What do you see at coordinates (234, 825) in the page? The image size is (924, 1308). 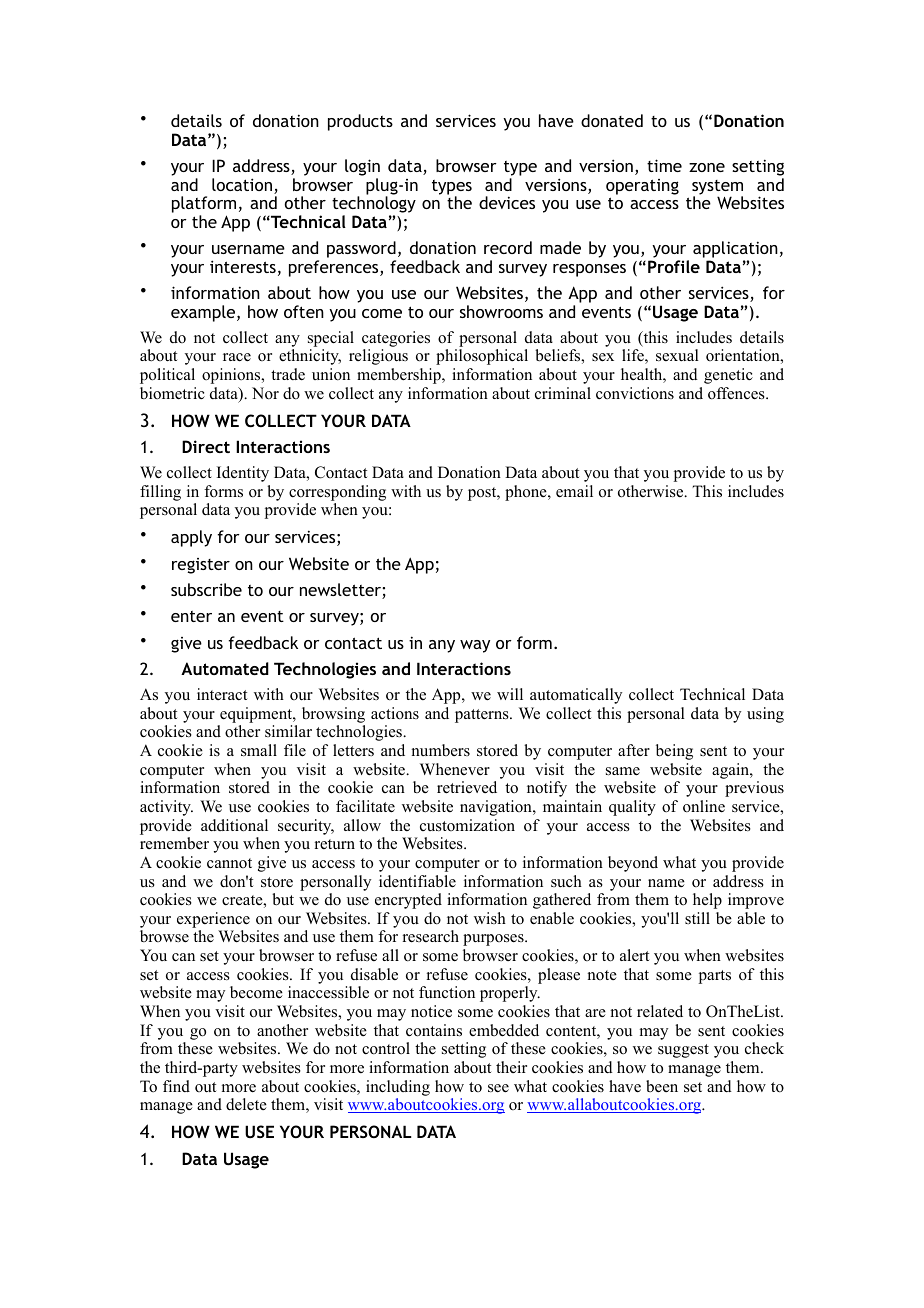 I see `additional` at bounding box center [234, 825].
